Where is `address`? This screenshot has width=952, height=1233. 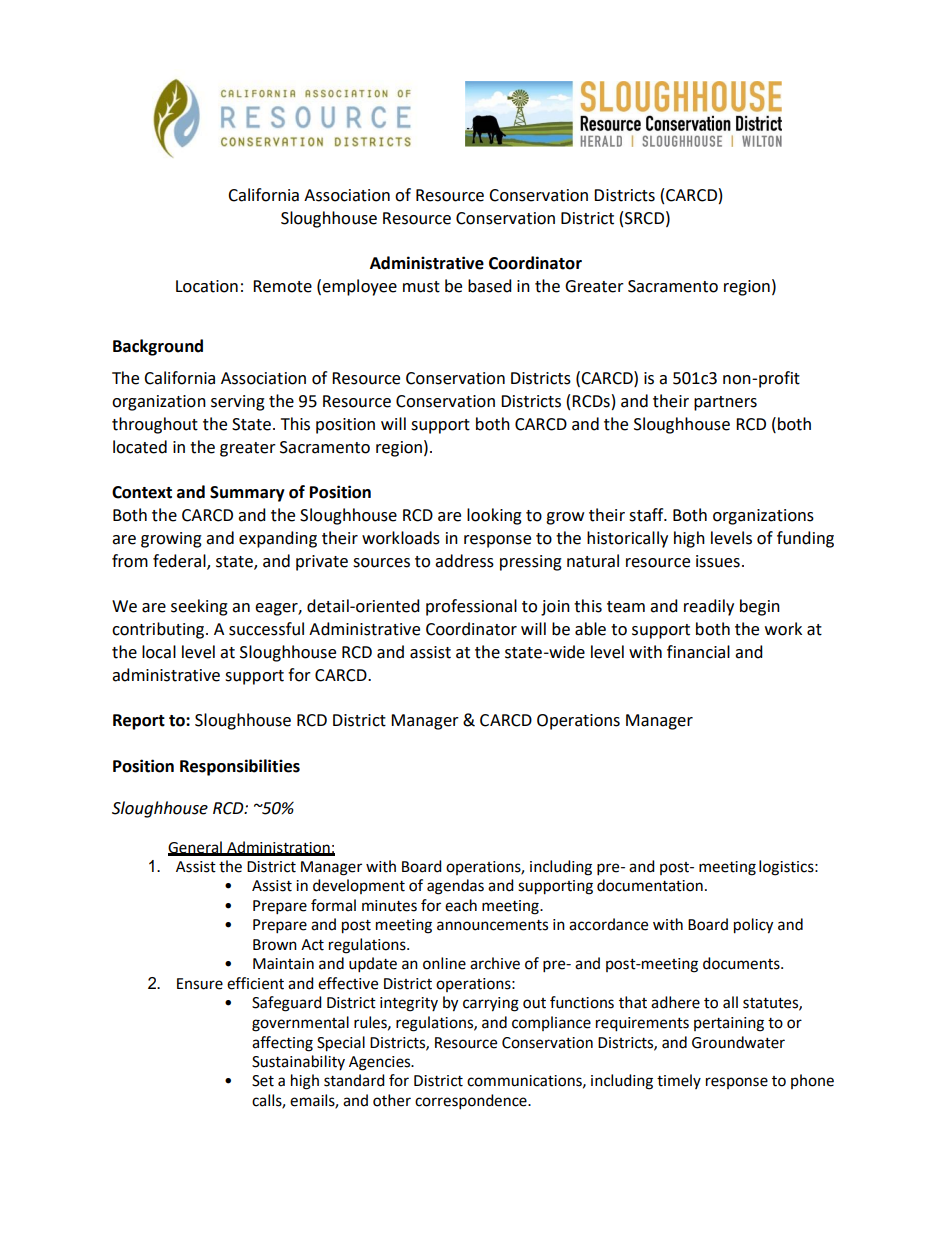
address is located at coordinates (464, 561).
